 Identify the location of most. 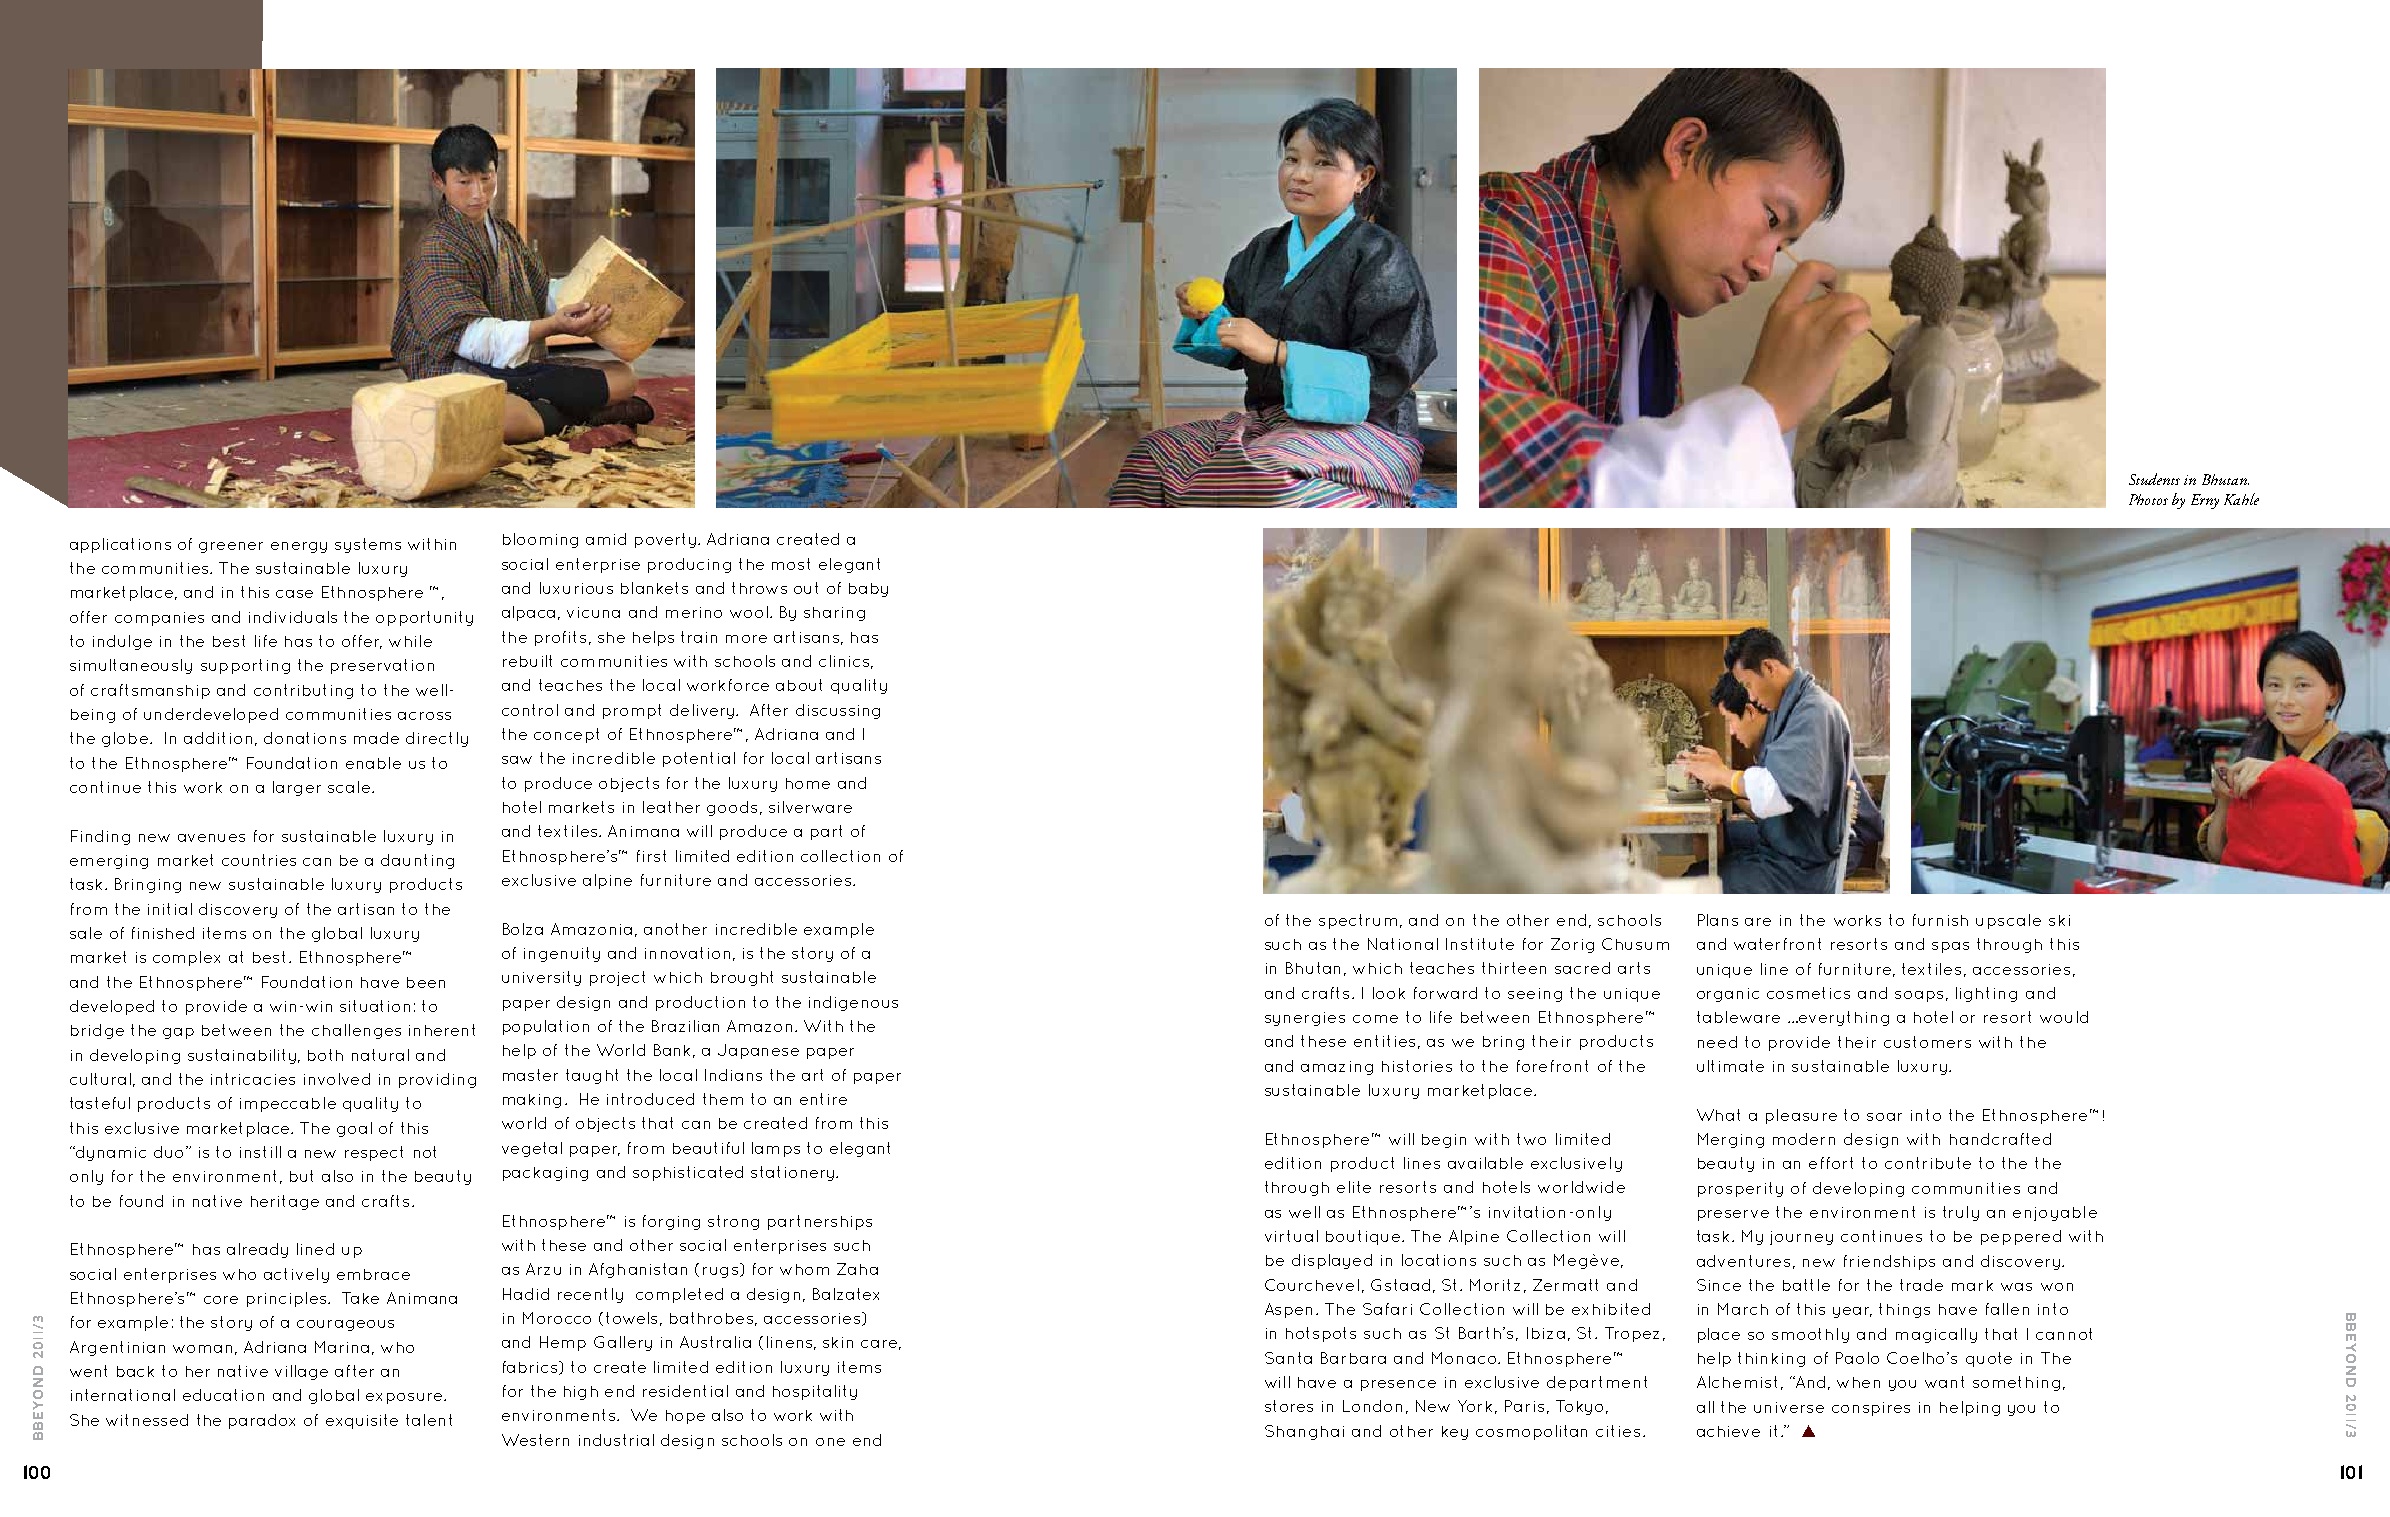
(791, 564).
